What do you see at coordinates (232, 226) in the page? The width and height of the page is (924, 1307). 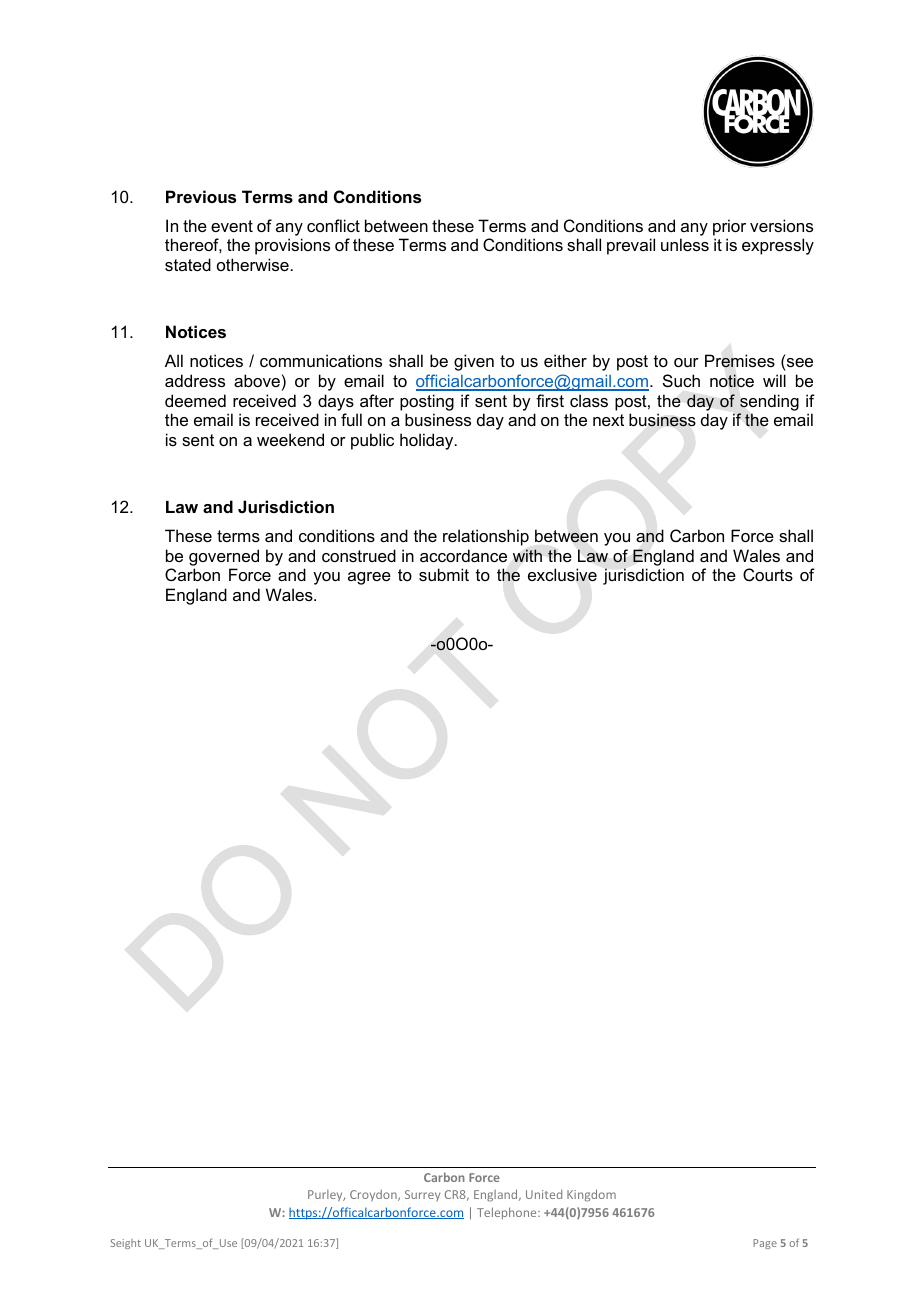 I see `event` at bounding box center [232, 226].
